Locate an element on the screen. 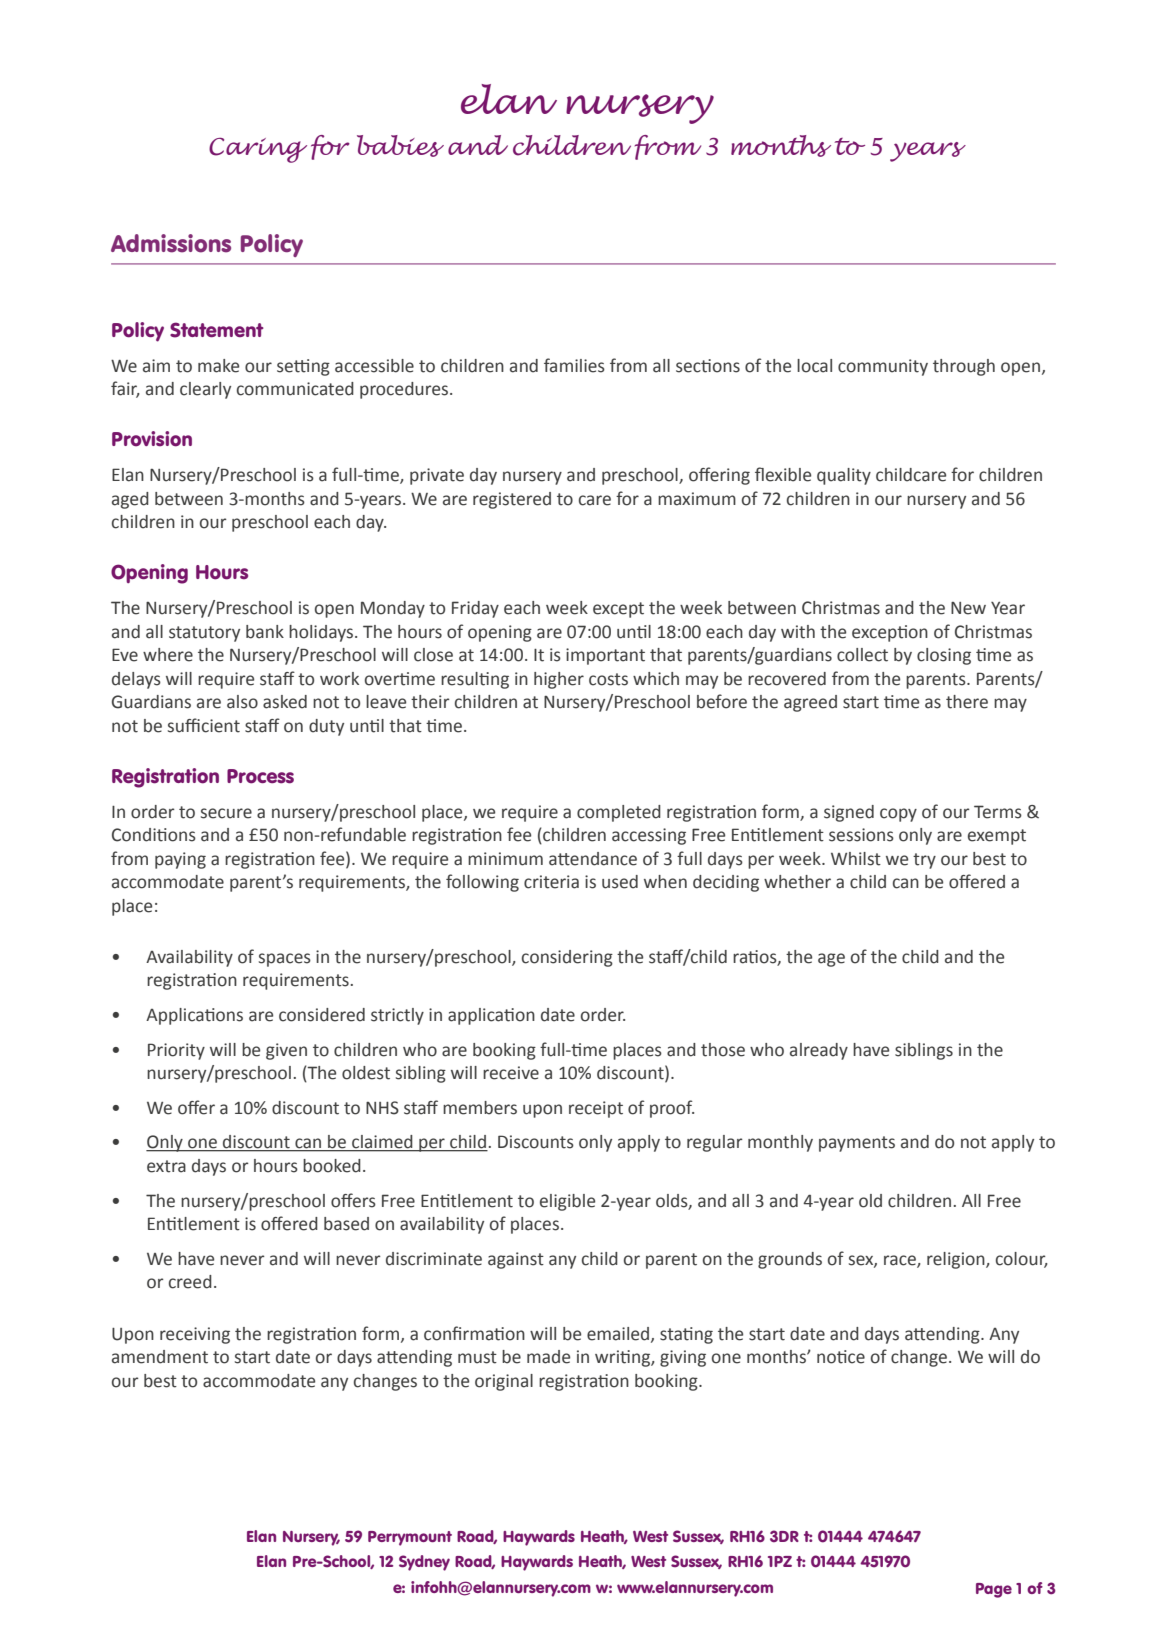  creed is located at coordinates (190, 1282).
